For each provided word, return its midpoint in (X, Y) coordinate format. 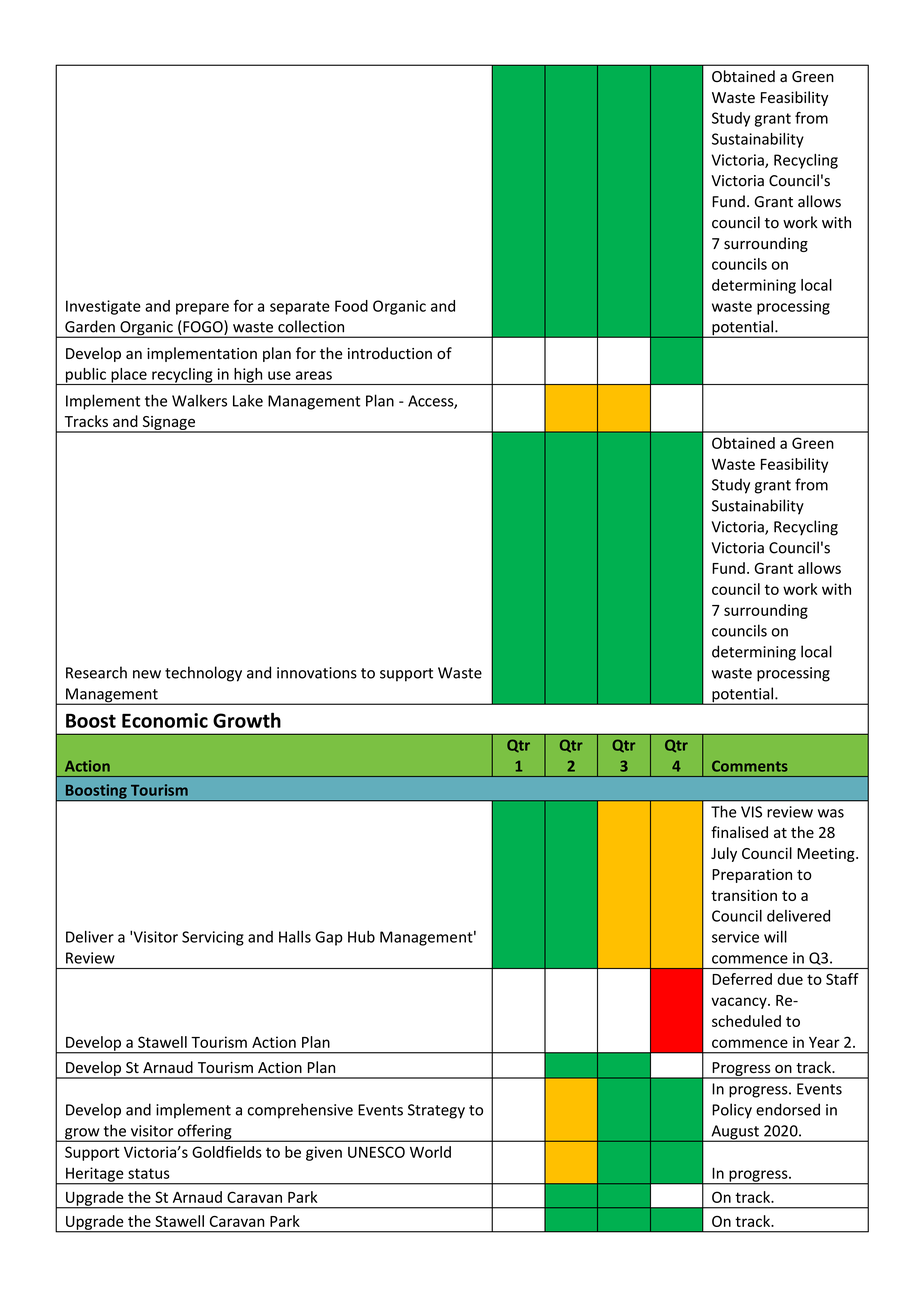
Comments (750, 766)
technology (203, 674)
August (735, 1133)
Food (351, 306)
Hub (361, 937)
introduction (390, 353)
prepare (202, 309)
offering (204, 1133)
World (430, 1152)
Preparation (752, 876)
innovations (317, 673)
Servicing (213, 938)
